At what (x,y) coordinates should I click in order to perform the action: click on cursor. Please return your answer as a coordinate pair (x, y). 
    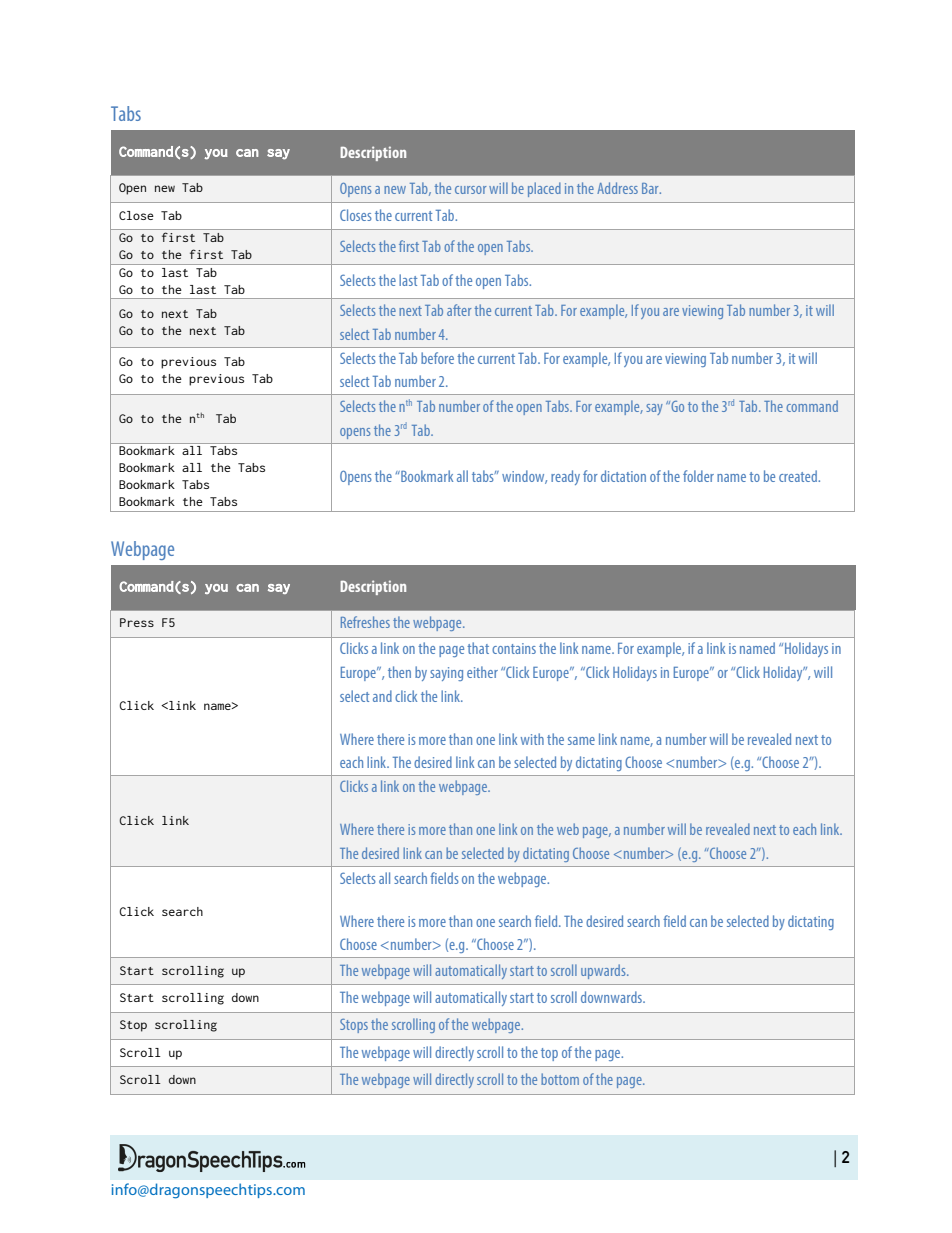
    Looking at the image, I should click on (471, 190).
